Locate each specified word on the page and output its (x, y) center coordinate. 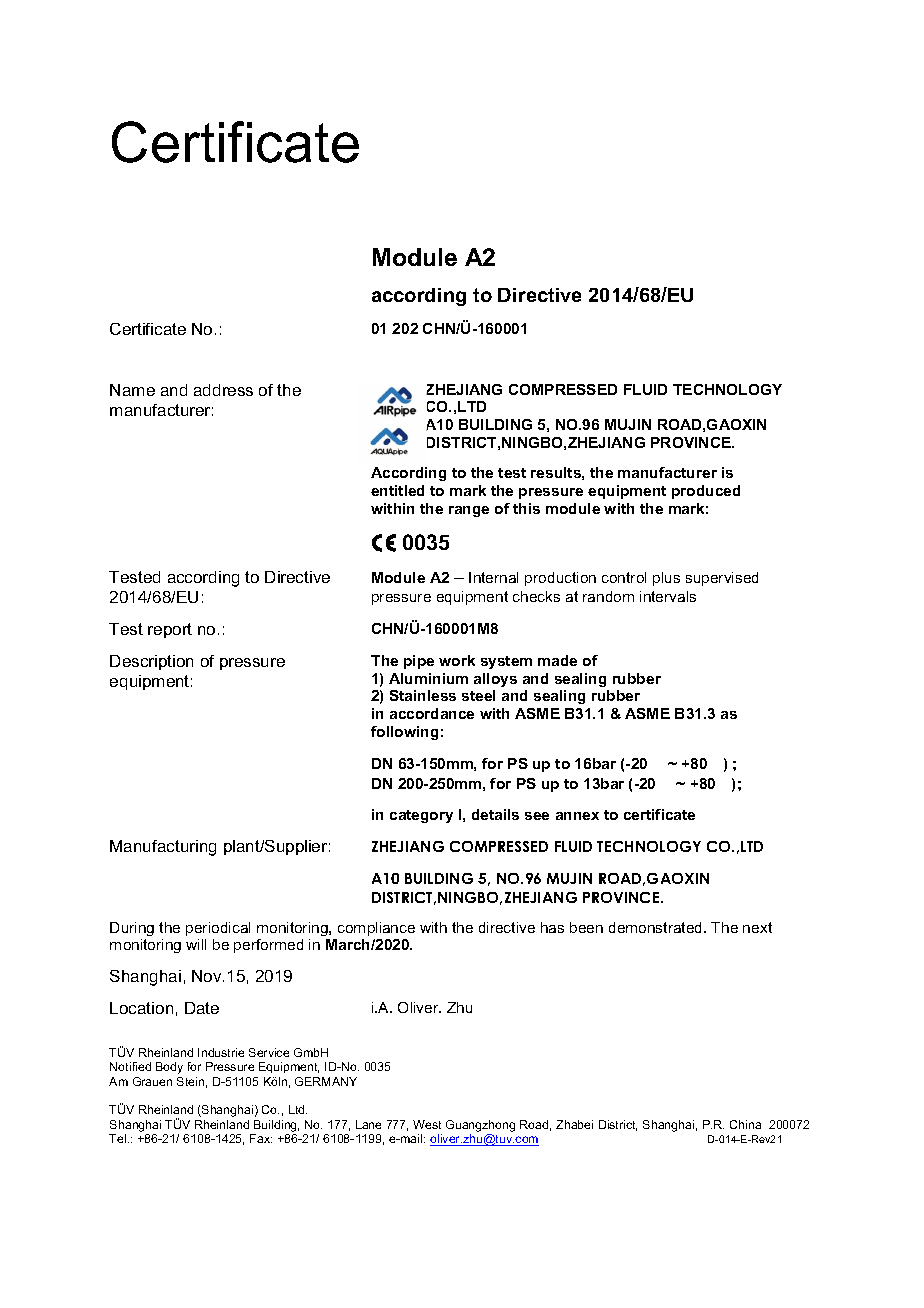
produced (706, 492)
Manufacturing (163, 848)
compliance (376, 929)
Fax (261, 1138)
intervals (668, 596)
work (457, 660)
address (223, 390)
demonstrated (657, 927)
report (170, 630)
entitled (397, 490)
